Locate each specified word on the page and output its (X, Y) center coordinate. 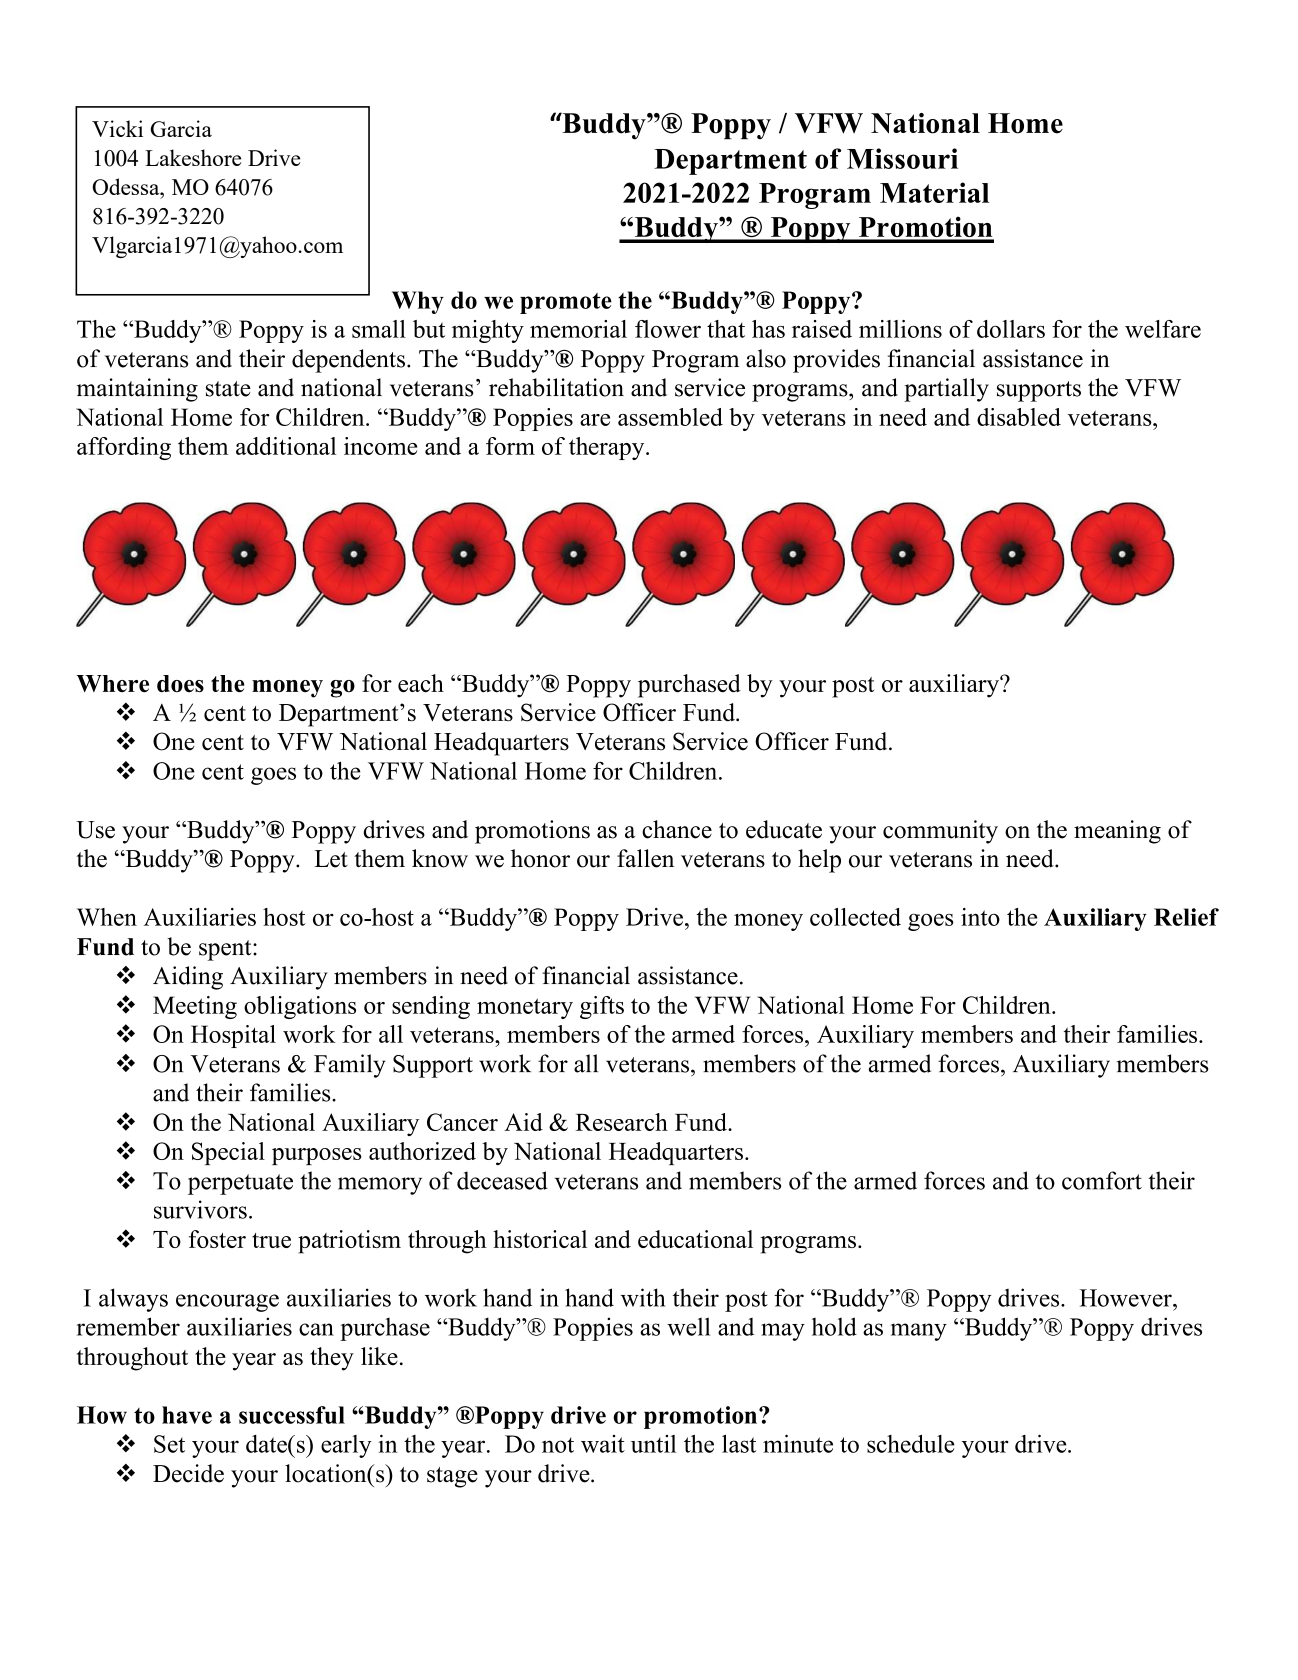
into (980, 917)
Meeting (195, 1007)
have (187, 1415)
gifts (602, 1007)
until (653, 1444)
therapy (608, 448)
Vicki (117, 128)
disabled (1019, 417)
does (180, 683)
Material (934, 192)
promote (566, 303)
